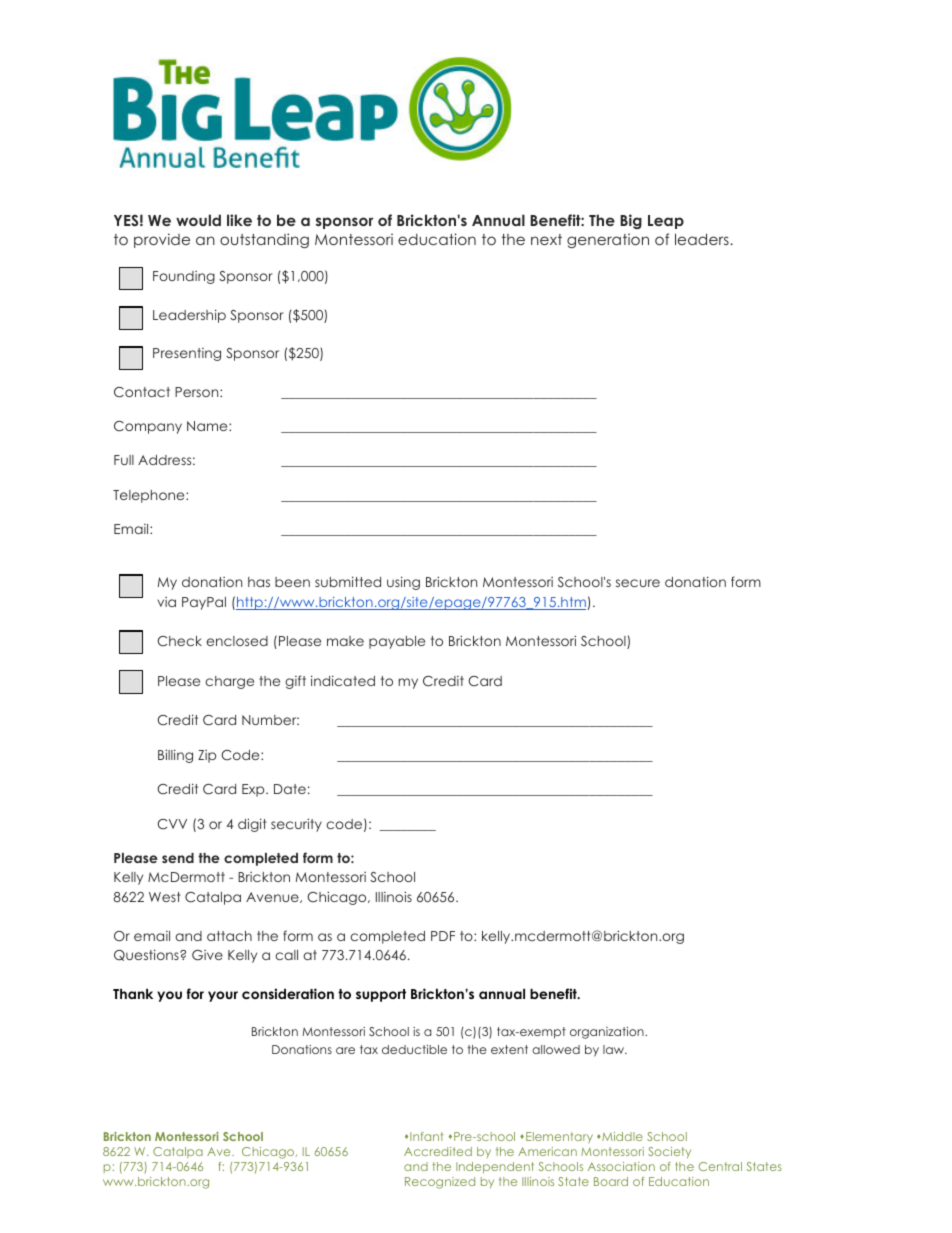 This page has height=1233, width=952. Describe the element at coordinates (223, 996) in the page. I see `your` at that location.
